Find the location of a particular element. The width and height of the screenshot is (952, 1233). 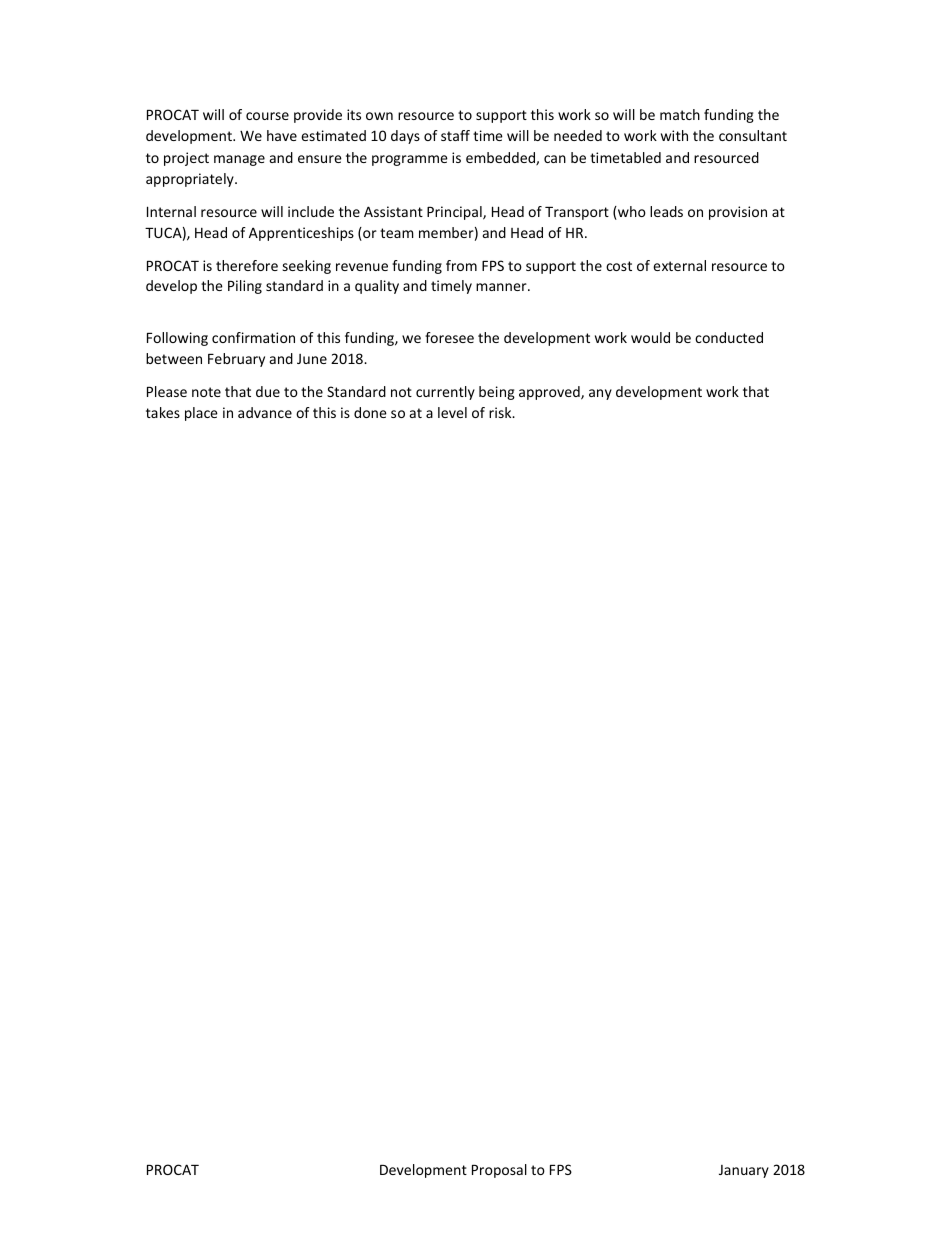

with is located at coordinates (674, 135).
